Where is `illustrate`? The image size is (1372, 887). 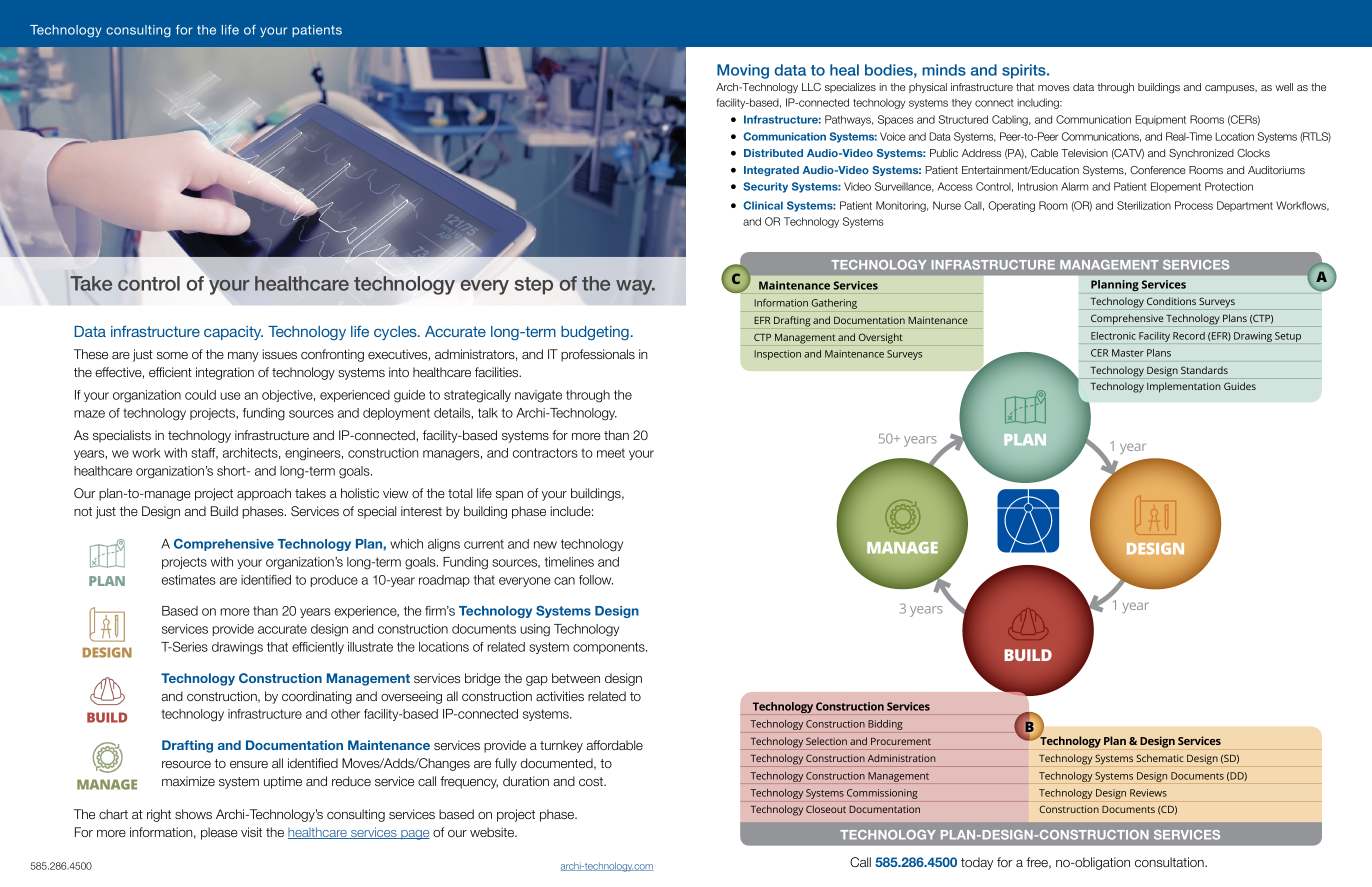
illustrate is located at coordinates (370, 647).
